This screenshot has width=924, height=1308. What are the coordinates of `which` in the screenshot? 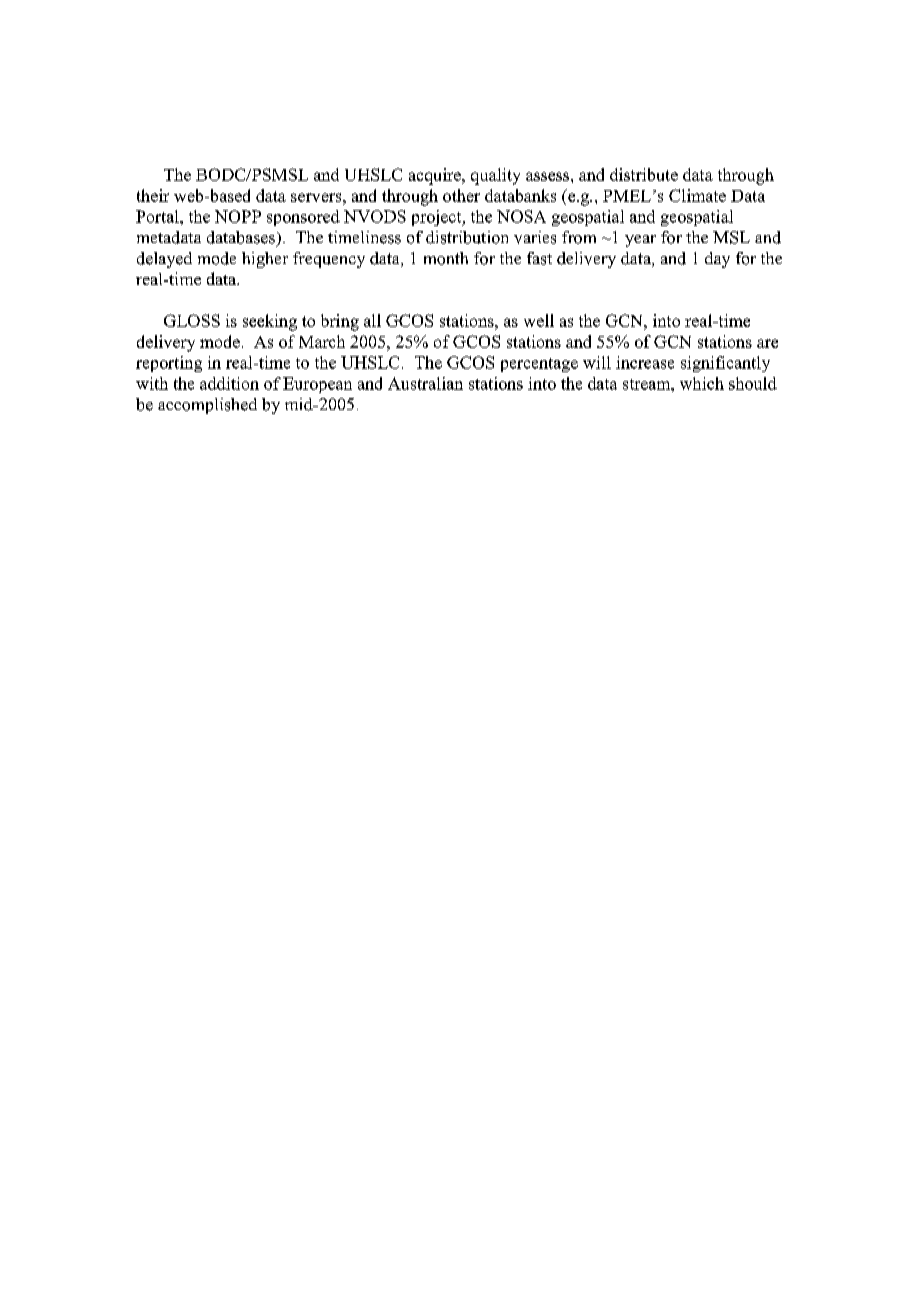 It's located at (702, 383).
